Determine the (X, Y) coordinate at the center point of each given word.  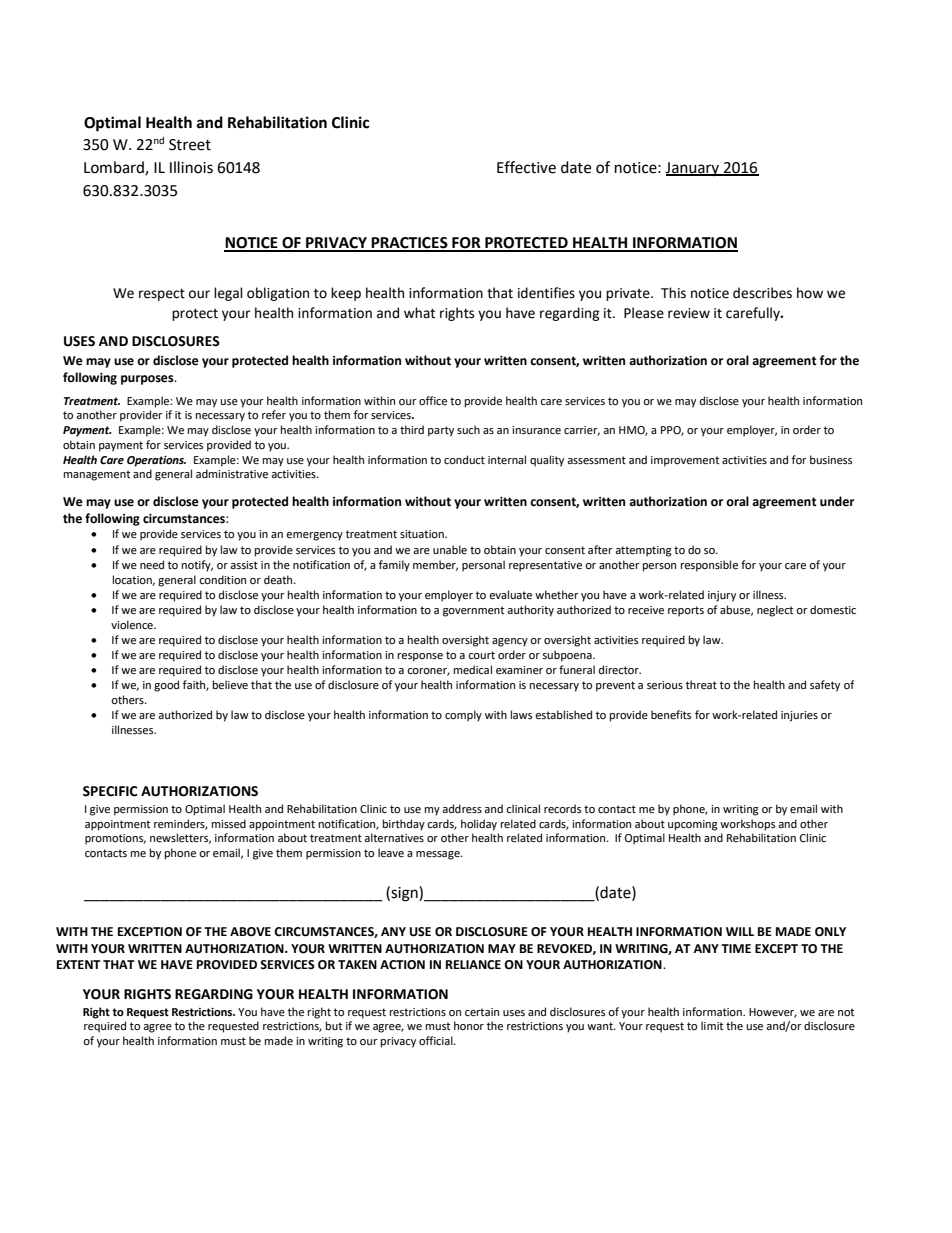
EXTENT (78, 964)
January (693, 169)
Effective (526, 167)
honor (469, 1025)
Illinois (191, 167)
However (773, 1013)
